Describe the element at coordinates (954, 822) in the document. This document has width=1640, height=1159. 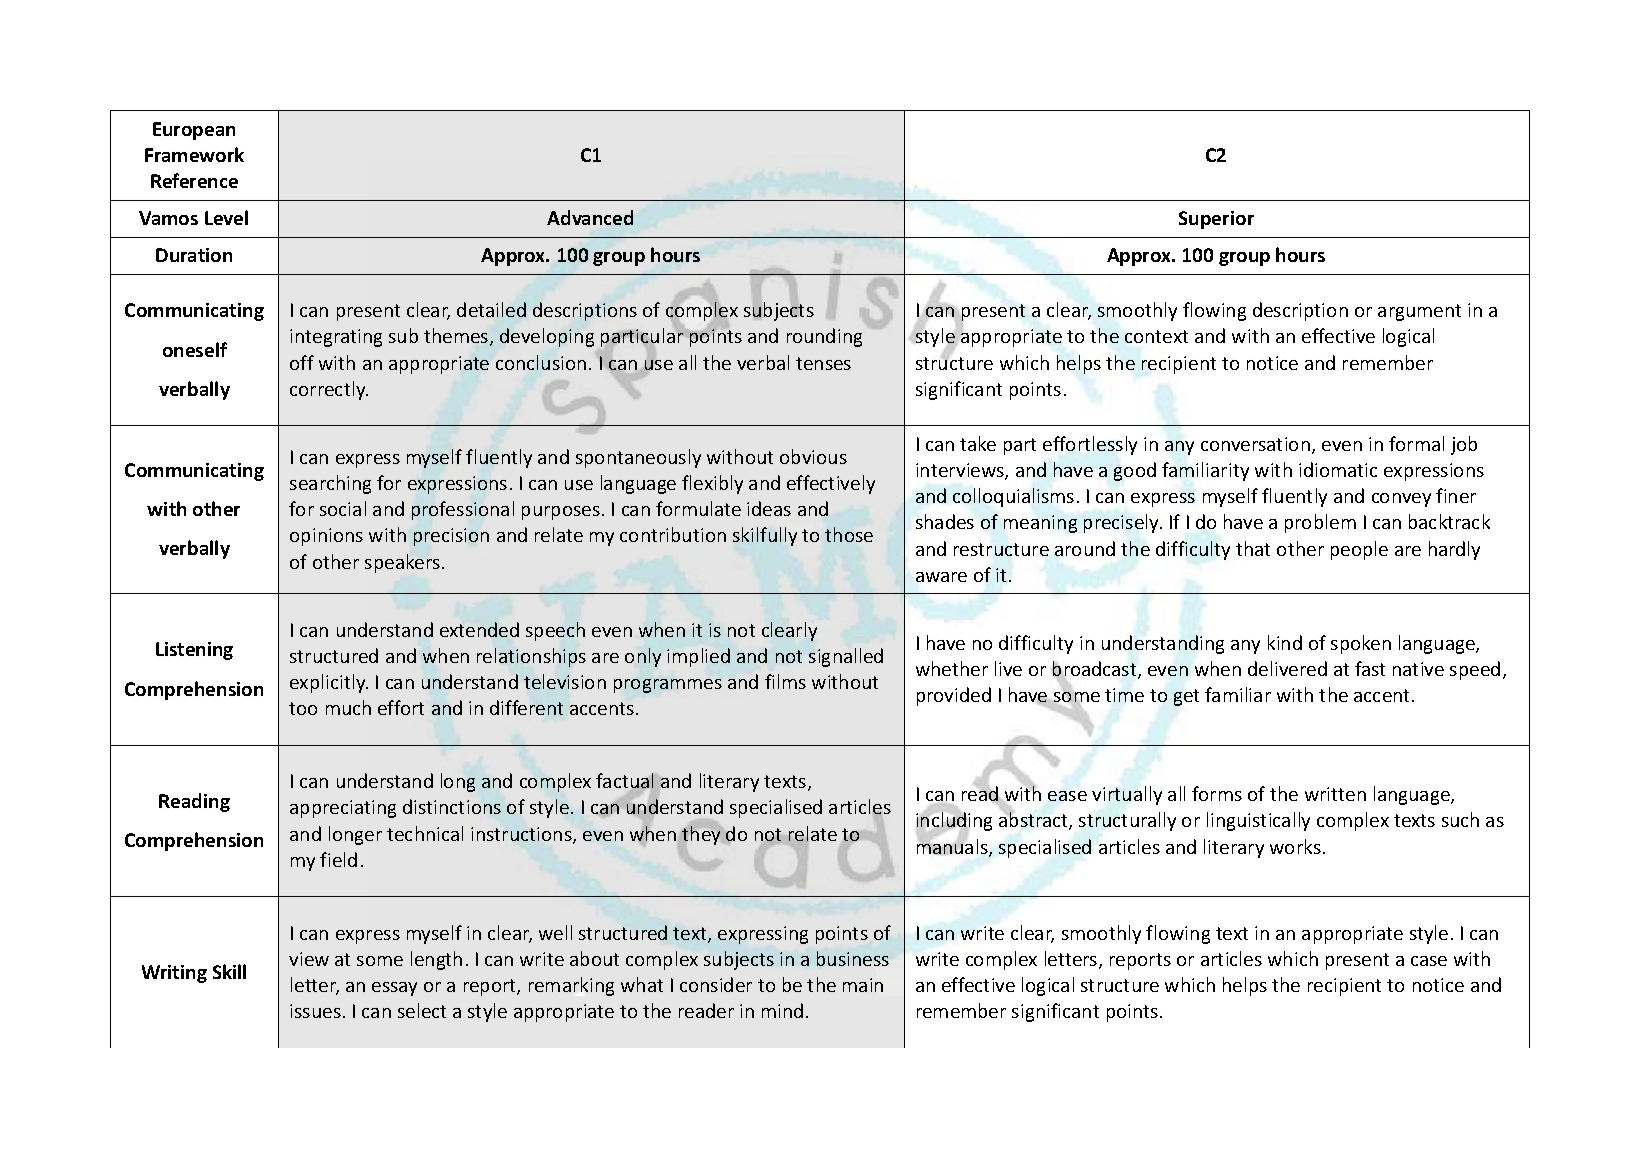
I see `including` at that location.
